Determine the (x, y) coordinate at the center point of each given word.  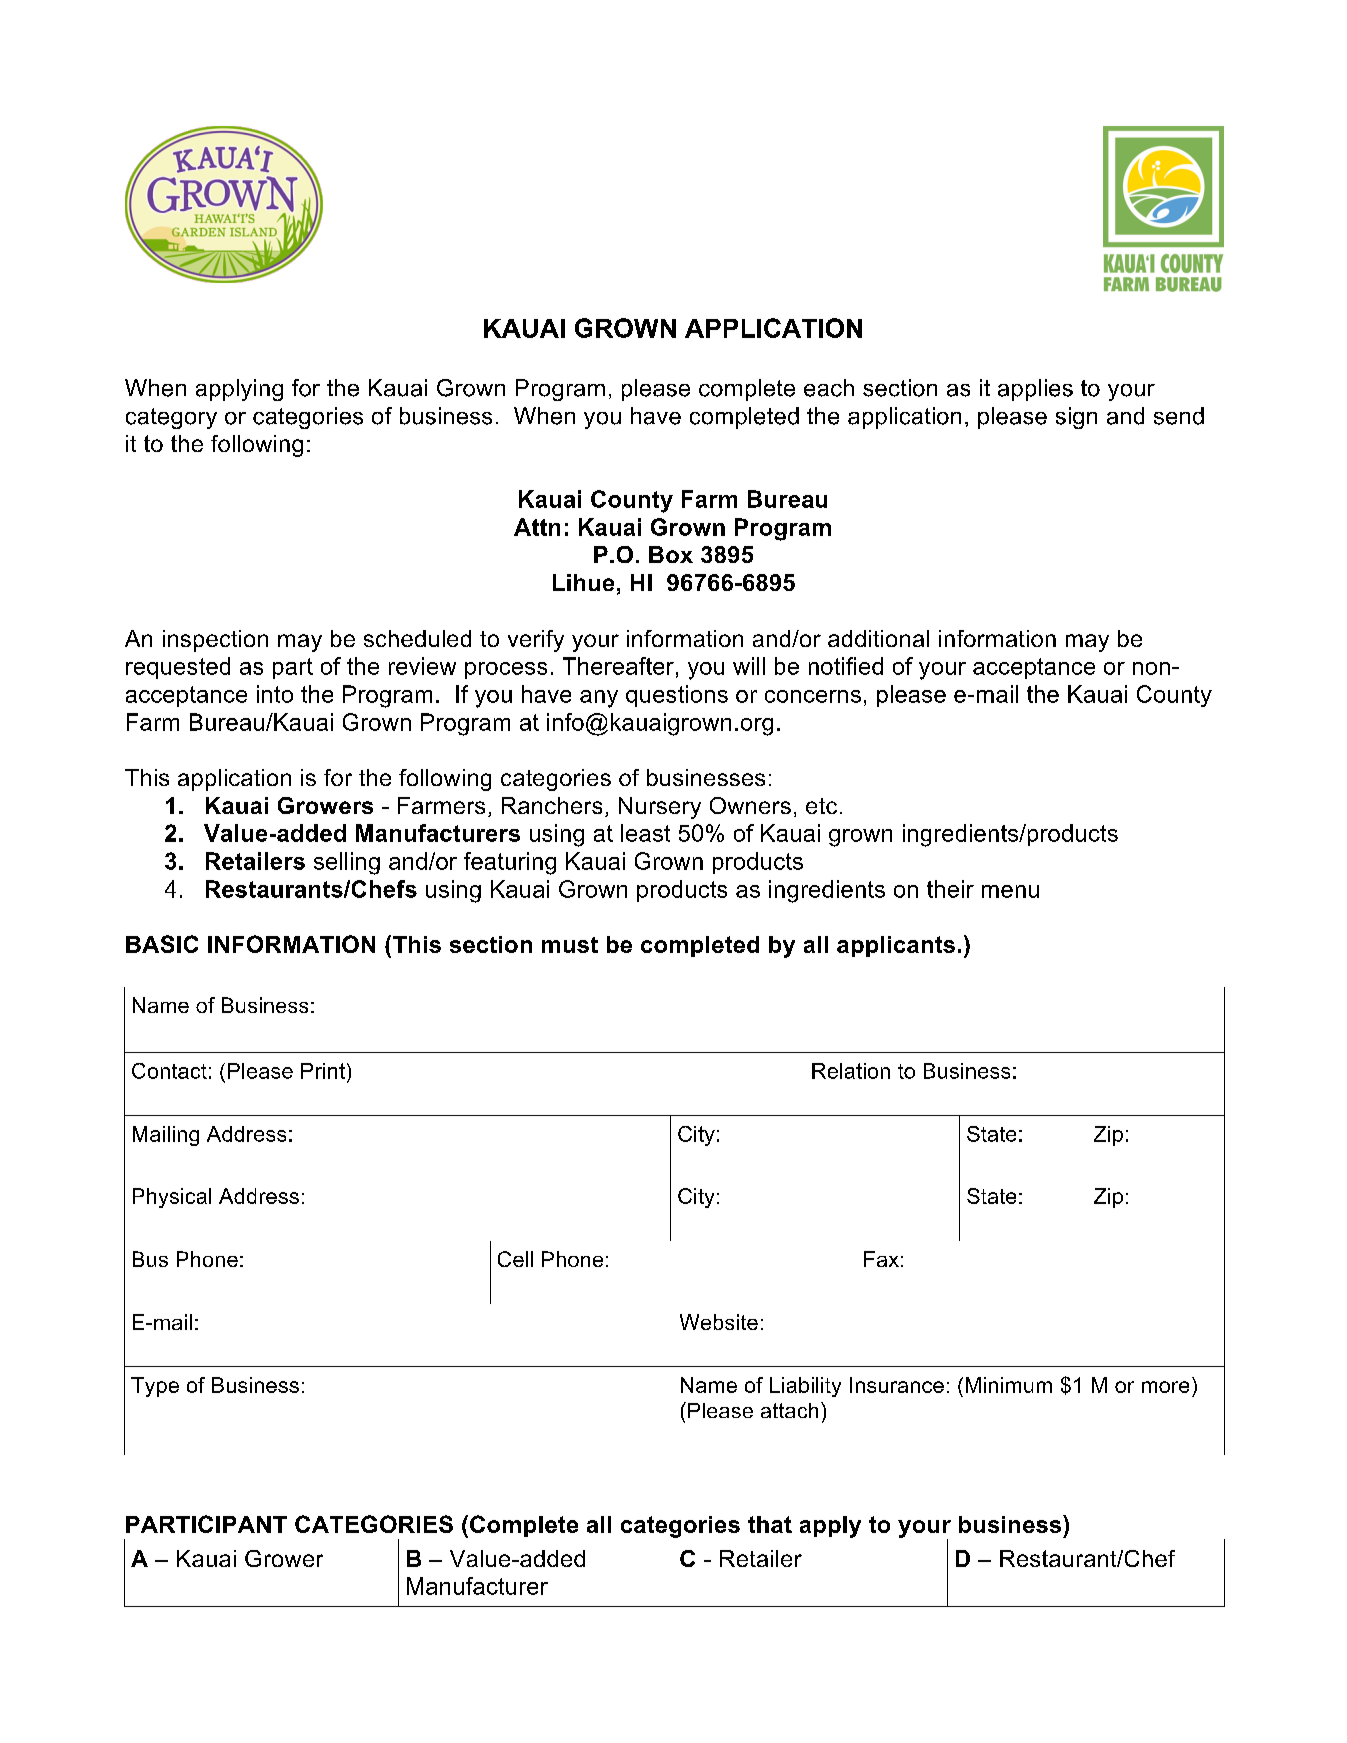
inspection (215, 641)
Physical (172, 1198)
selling (347, 863)
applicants (896, 946)
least (645, 833)
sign (1076, 418)
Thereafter (618, 666)
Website (719, 1322)
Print (323, 1071)
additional (878, 638)
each (829, 388)
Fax (881, 1259)
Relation (851, 1071)
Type (155, 1387)
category (171, 418)
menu (1010, 891)
